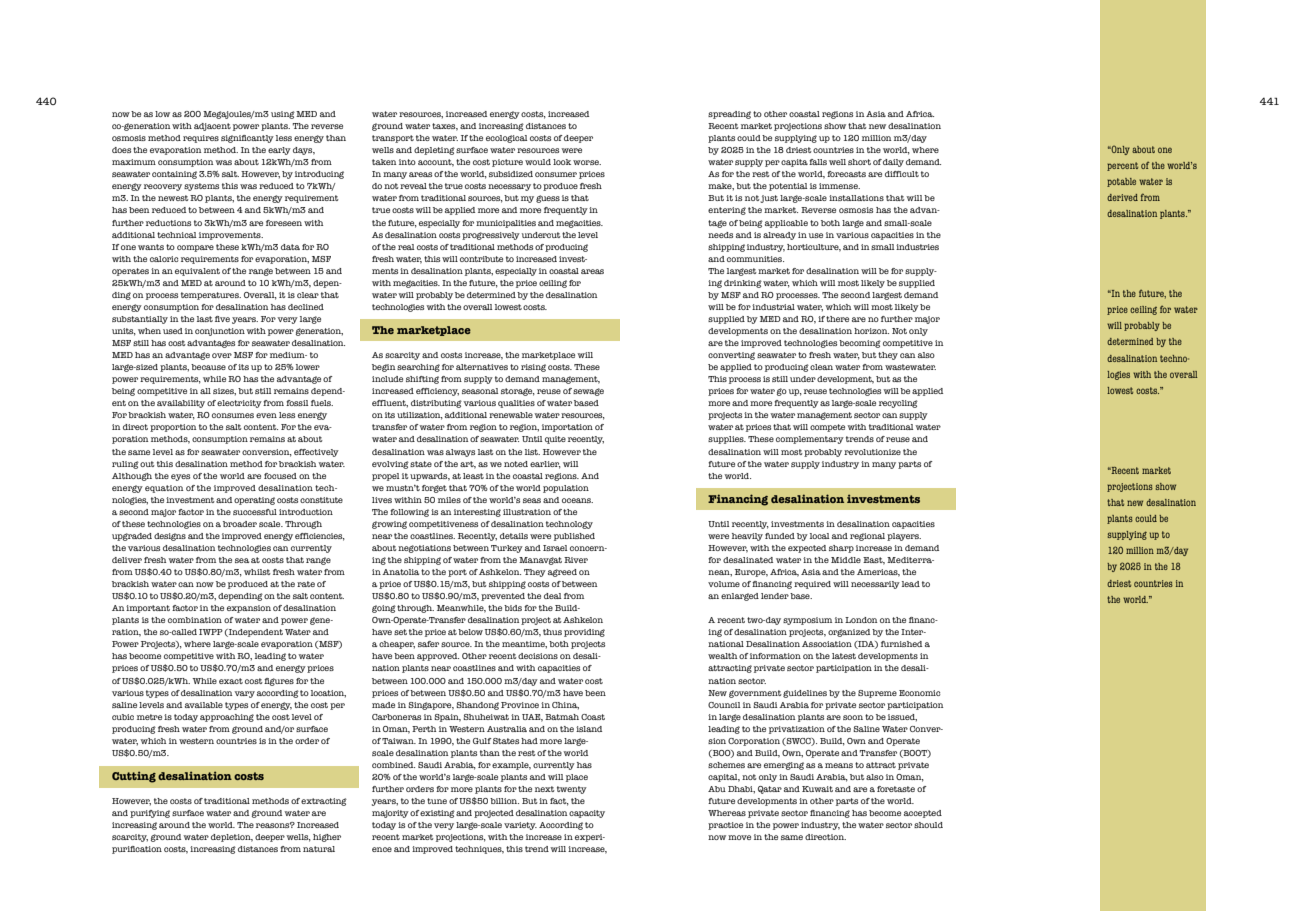 The width and height of the image is (1316, 911). I want to click on worse, so click(587, 162).
